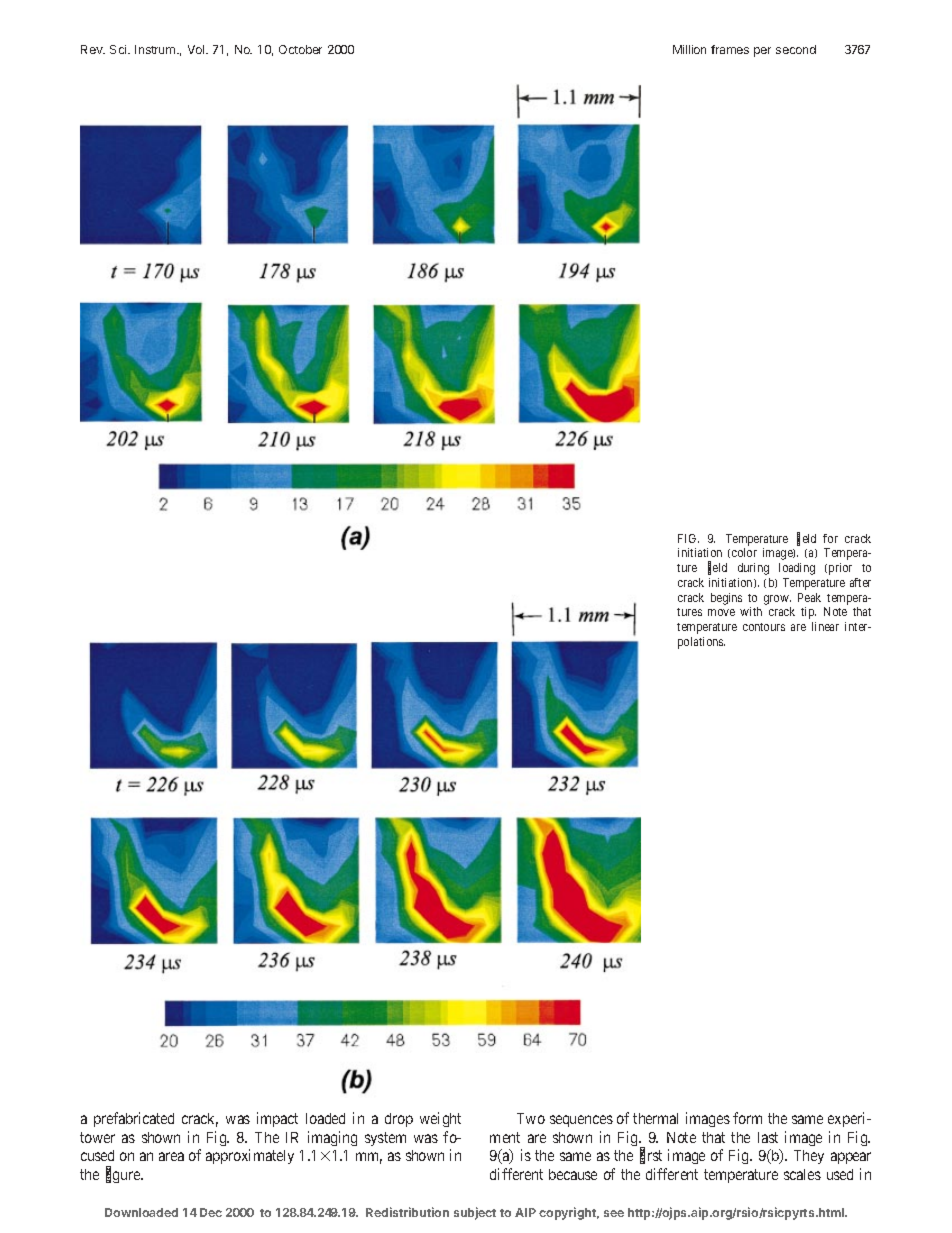 Image resolution: width=952 pixels, height=1233 pixels. I want to click on Sci, so click(119, 49).
